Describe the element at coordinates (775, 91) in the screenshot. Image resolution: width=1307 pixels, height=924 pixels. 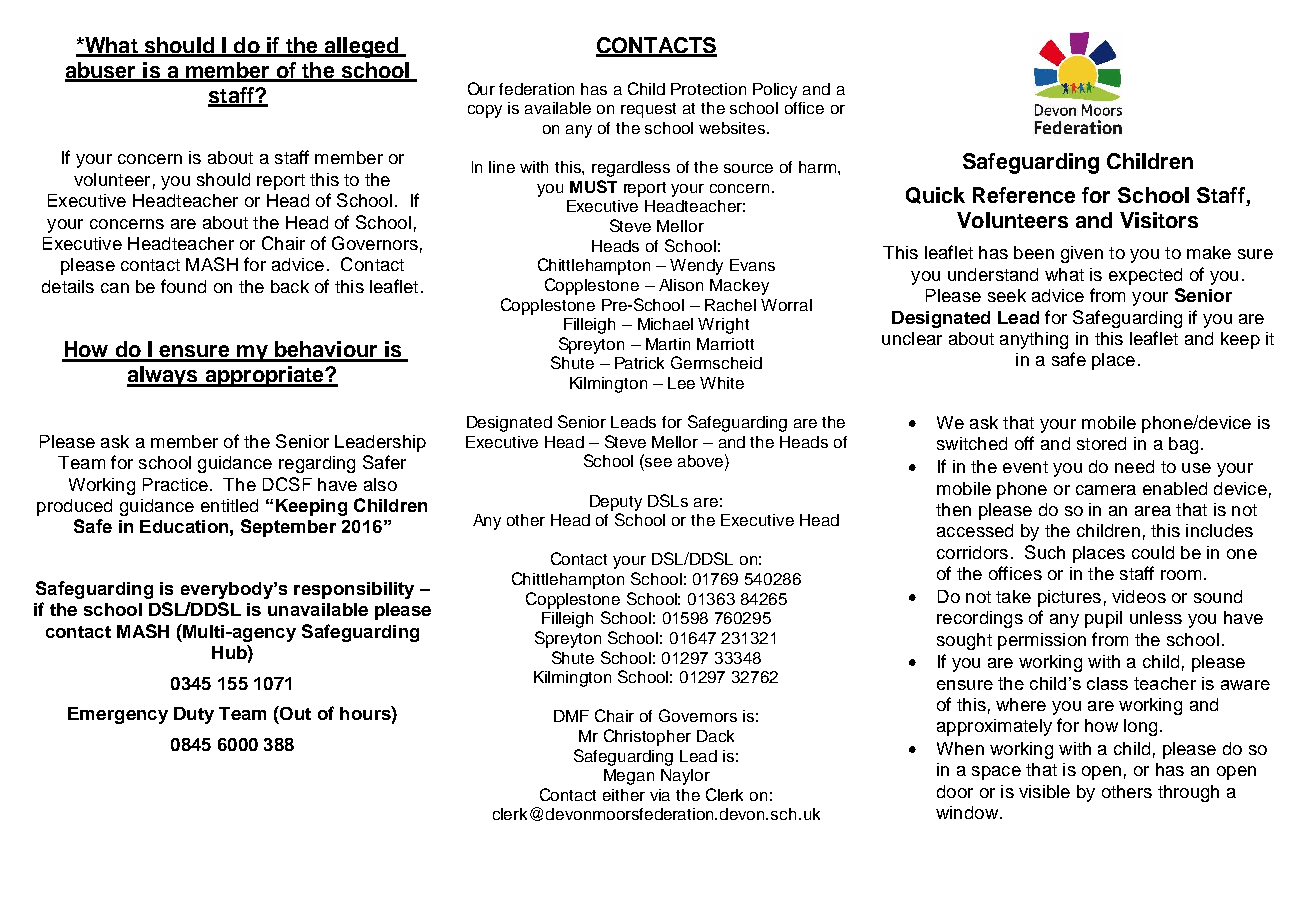
I see `Policy` at that location.
